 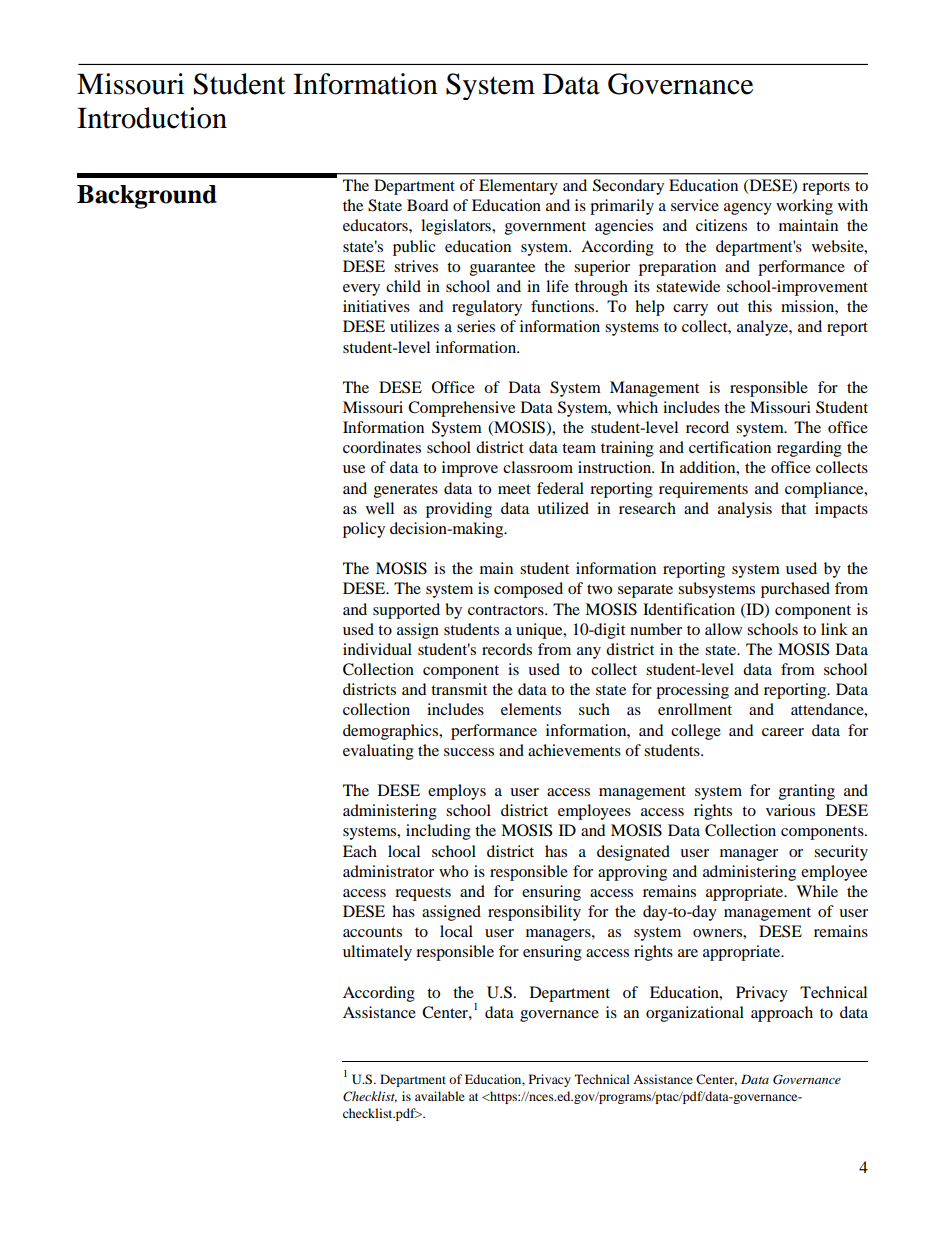 What do you see at coordinates (782, 1014) in the screenshot?
I see `approach` at bounding box center [782, 1014].
